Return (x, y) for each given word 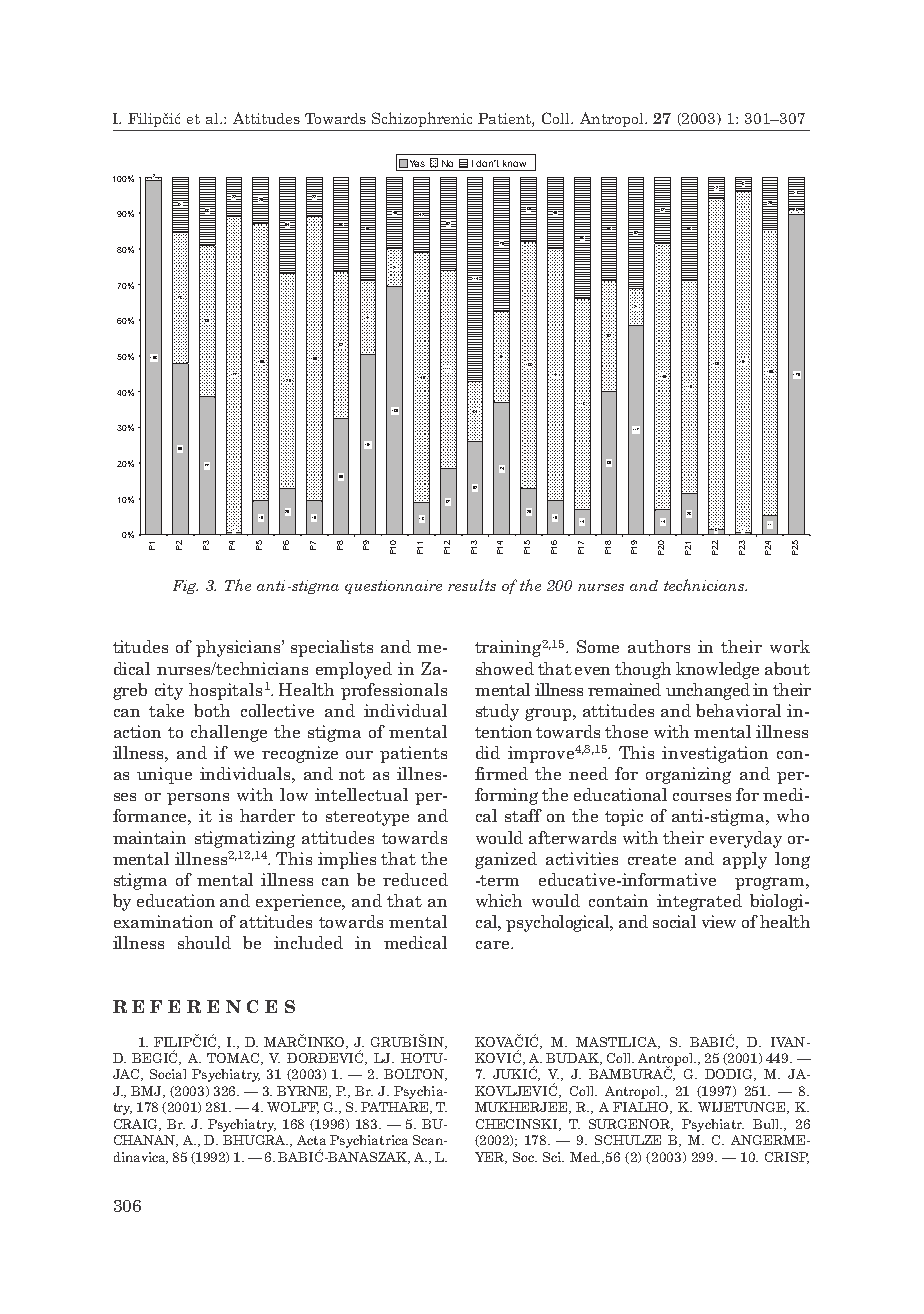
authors (659, 646)
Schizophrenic (422, 119)
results (472, 585)
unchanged (708, 691)
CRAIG (137, 1125)
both (212, 710)
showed (505, 668)
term (499, 880)
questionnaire (393, 587)
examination (163, 921)
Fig (185, 587)
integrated (699, 902)
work (790, 646)
